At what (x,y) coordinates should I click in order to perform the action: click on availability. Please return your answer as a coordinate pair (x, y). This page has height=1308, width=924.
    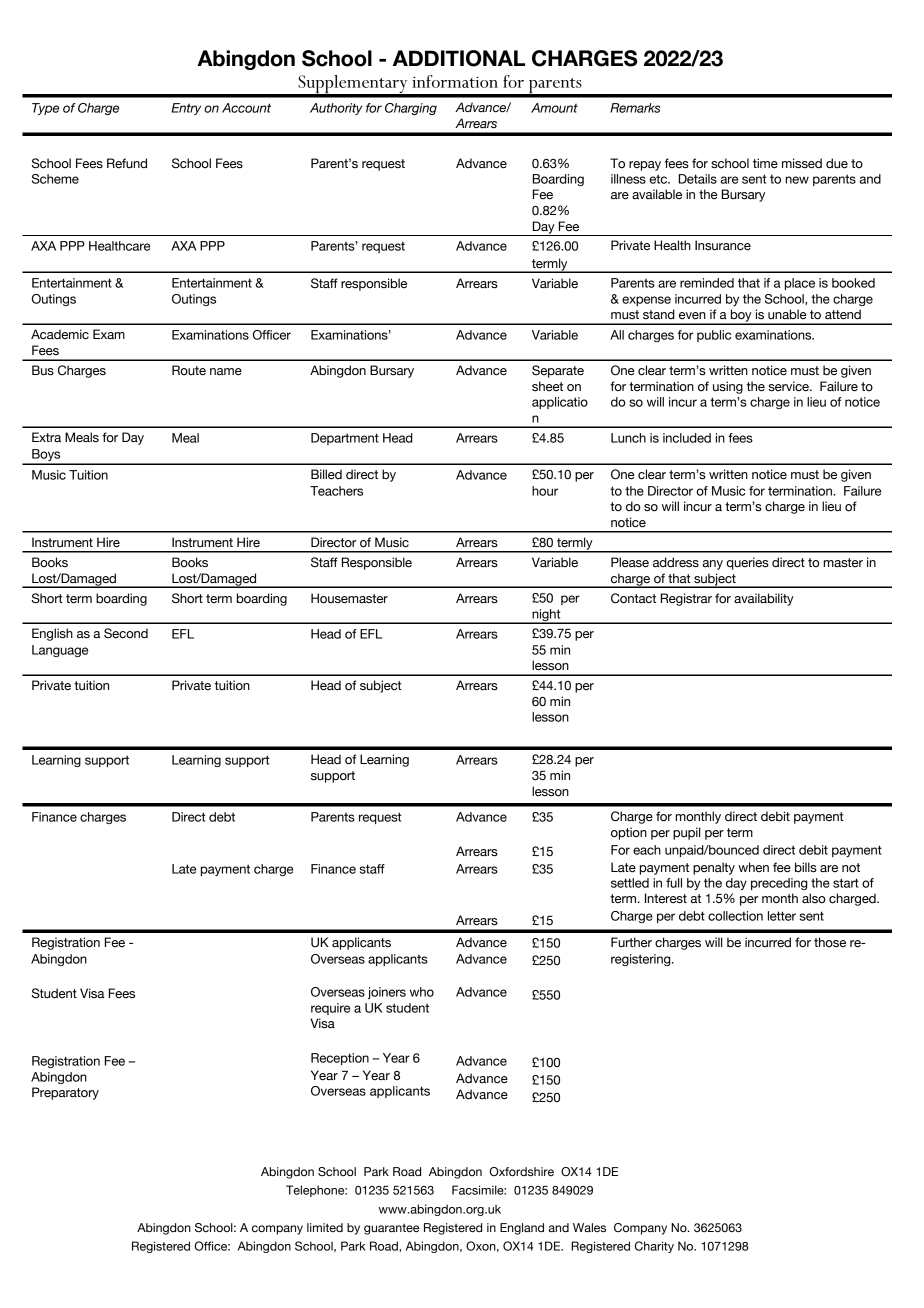
    Looking at the image, I should click on (764, 599).
